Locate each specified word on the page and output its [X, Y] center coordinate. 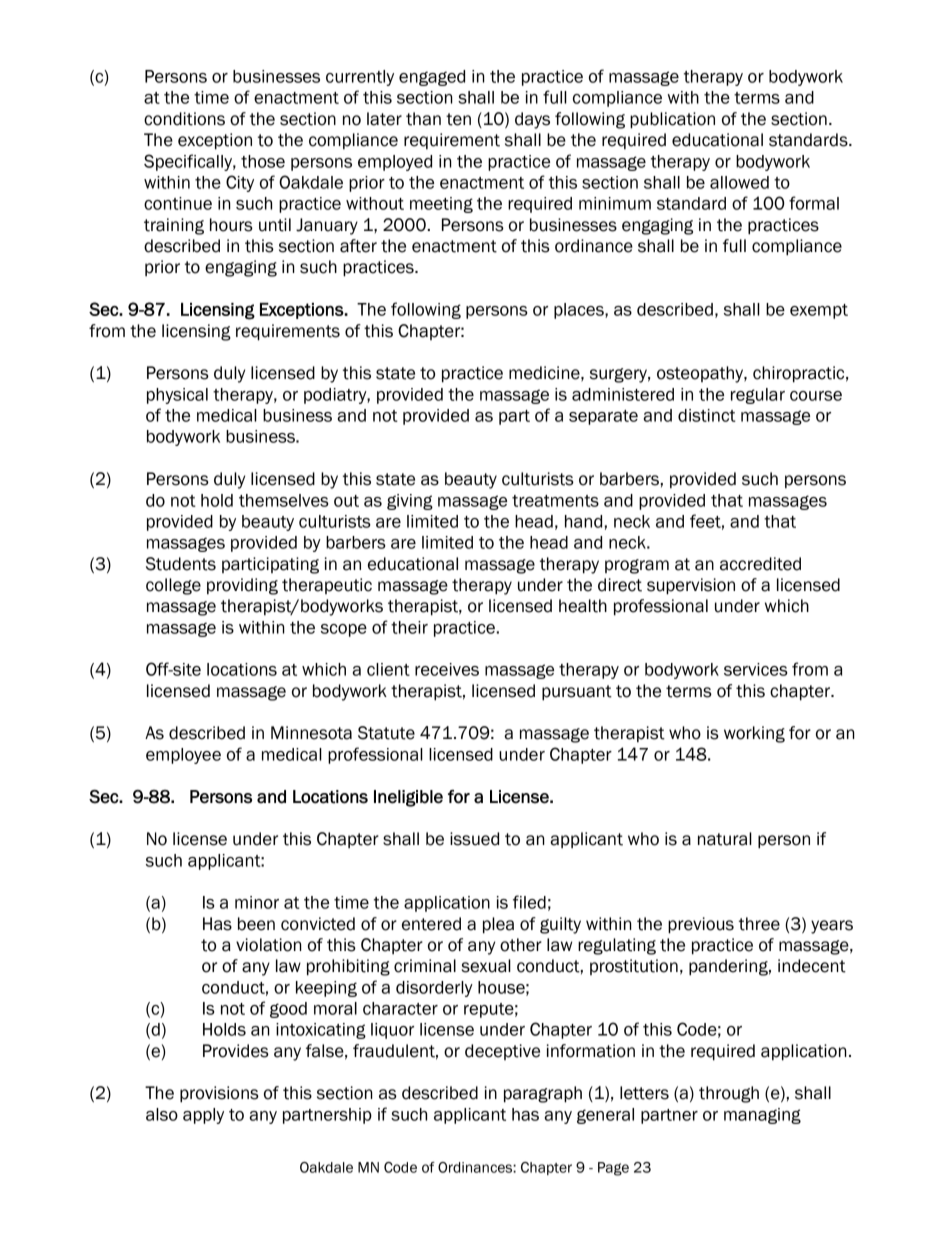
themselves [284, 500]
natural [725, 839]
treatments [555, 501]
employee [183, 756]
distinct [707, 415]
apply [203, 1116]
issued [474, 839]
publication [672, 120]
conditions [184, 119]
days [532, 120]
